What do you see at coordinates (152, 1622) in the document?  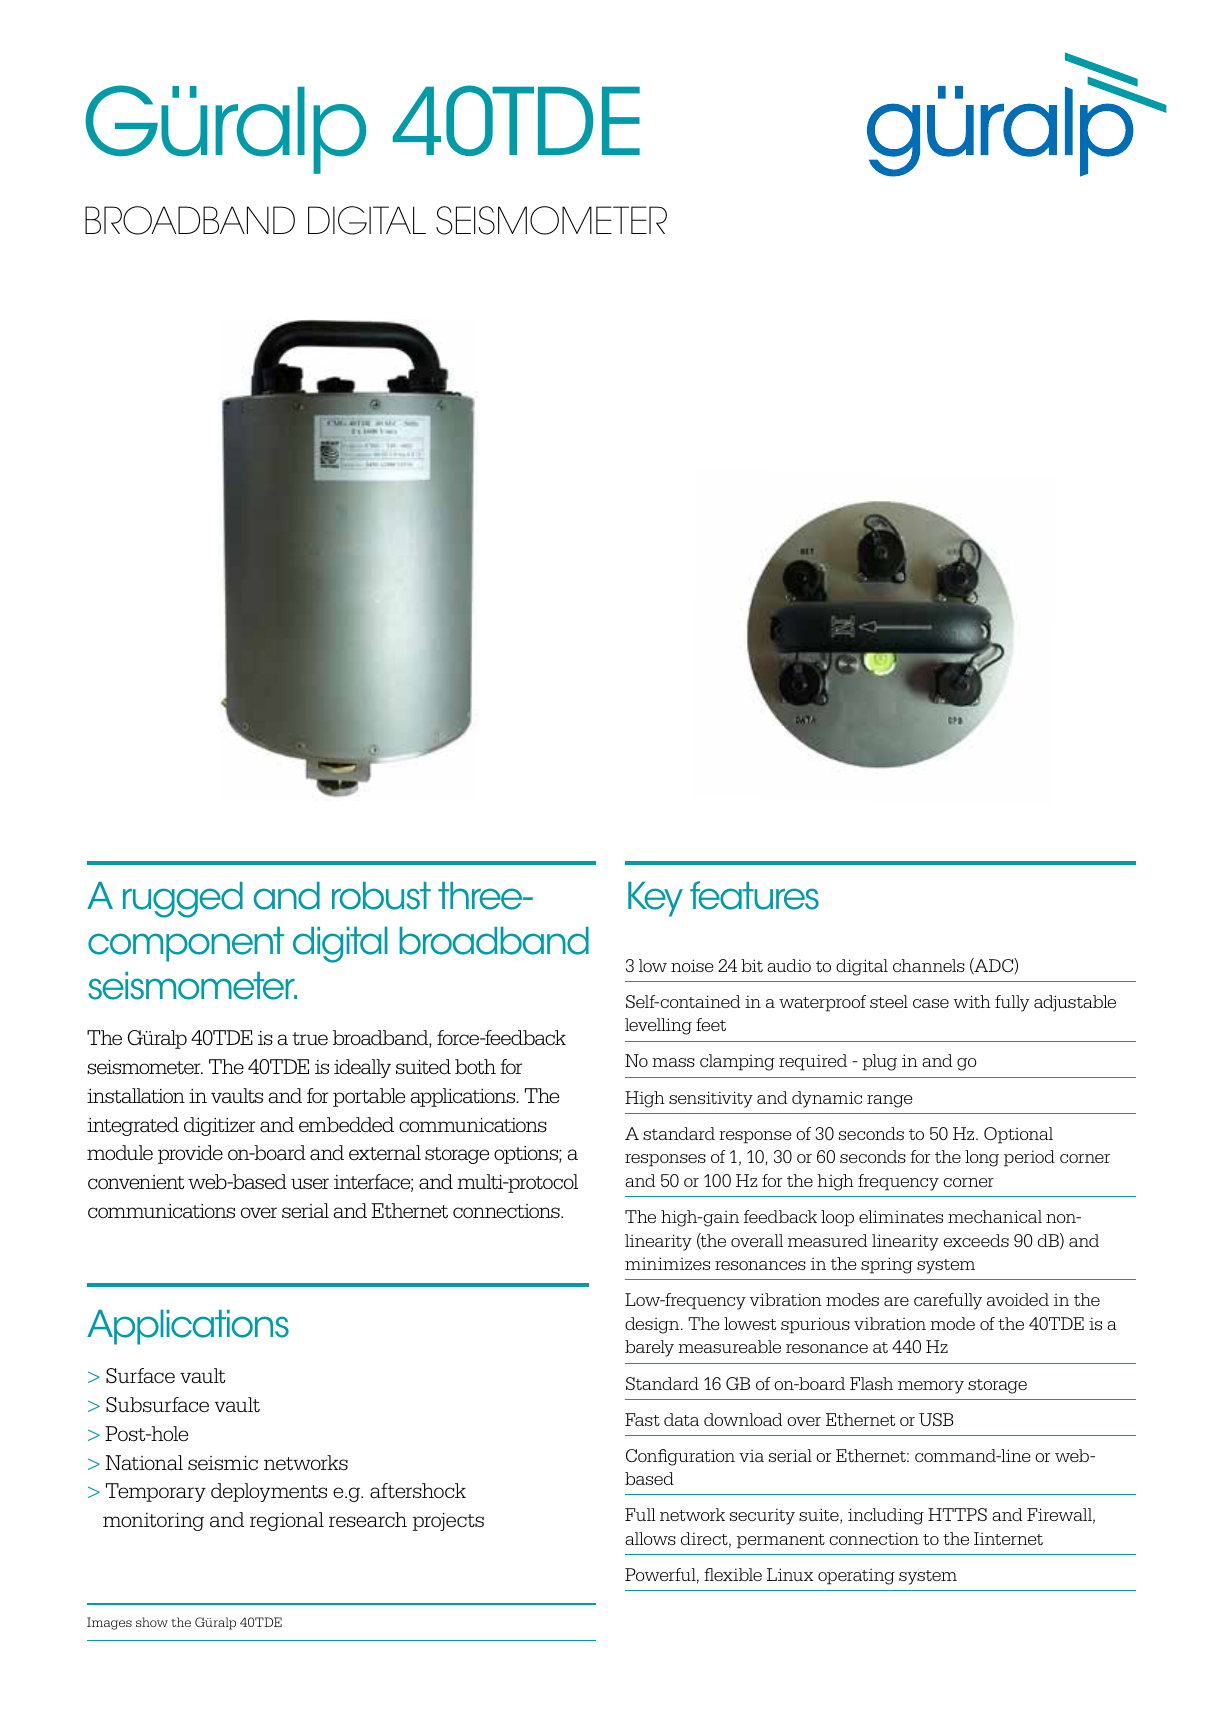 I see `show` at bounding box center [152, 1622].
